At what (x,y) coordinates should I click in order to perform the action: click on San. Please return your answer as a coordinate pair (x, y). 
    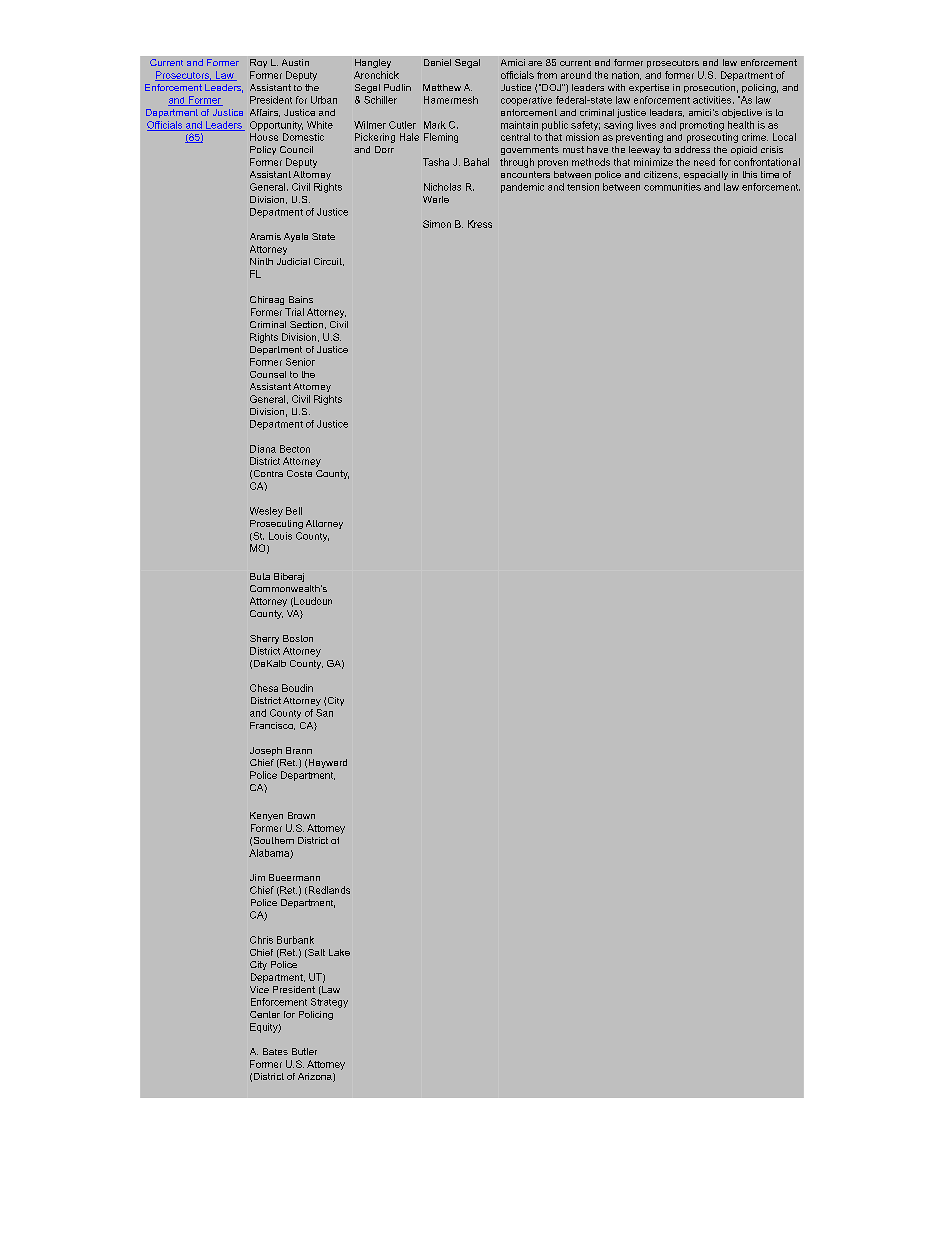
    Looking at the image, I should click on (324, 713).
